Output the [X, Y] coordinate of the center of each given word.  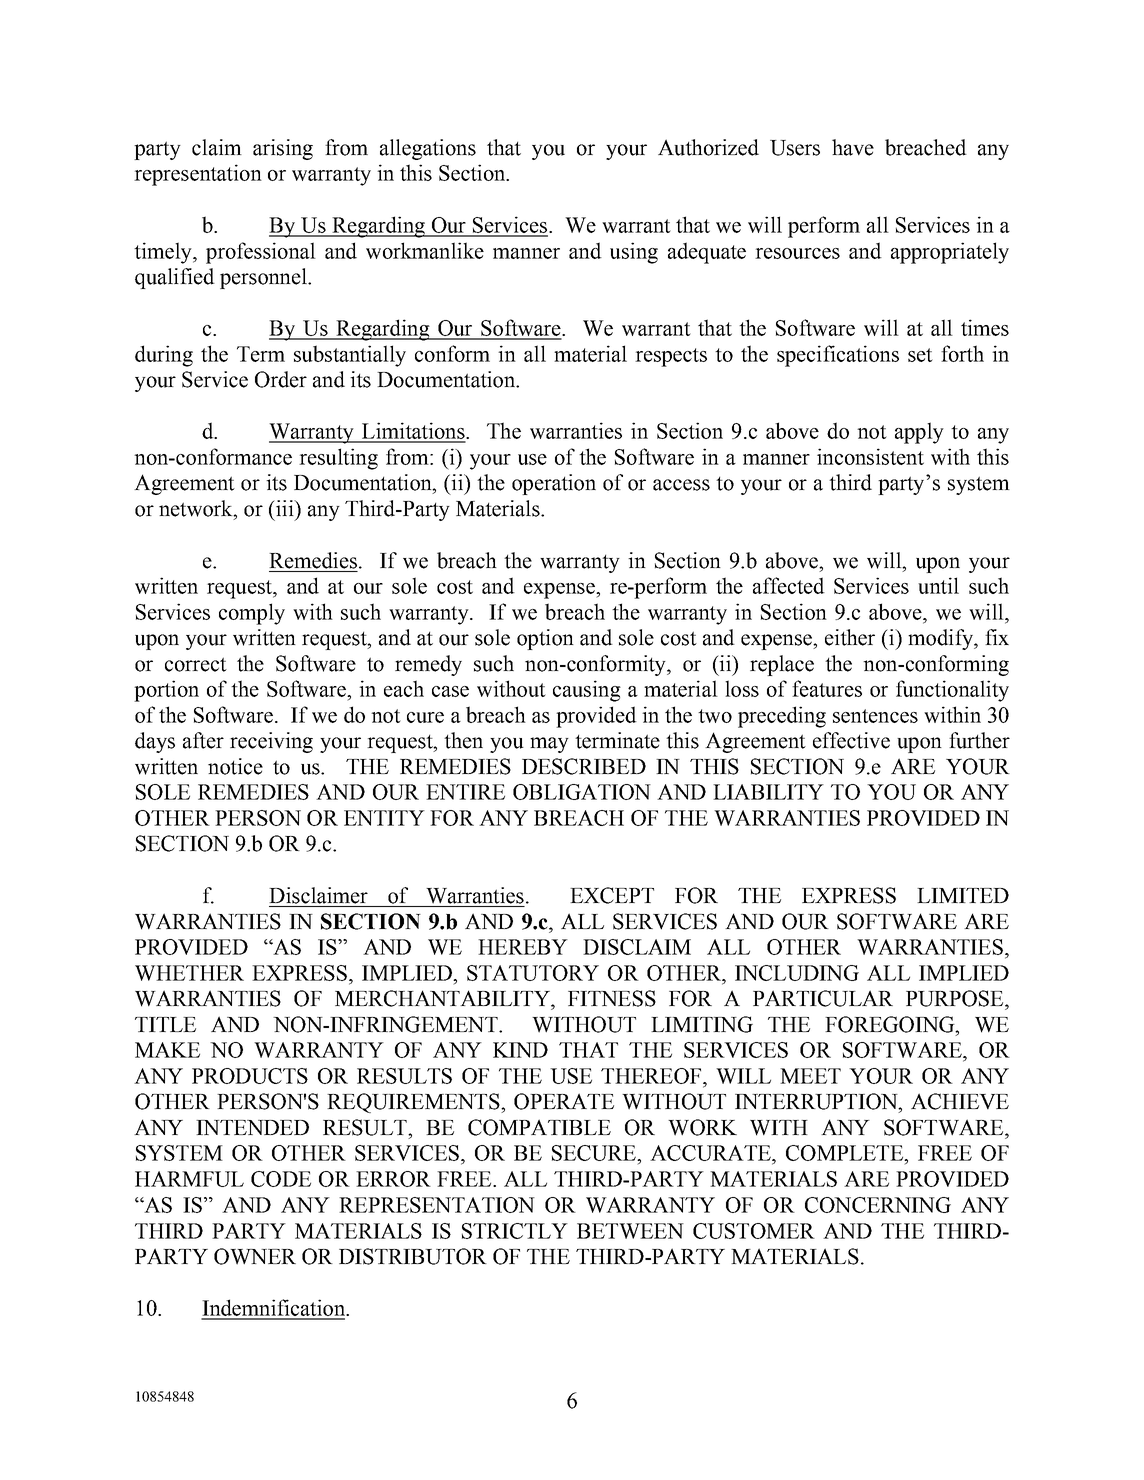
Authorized [708, 147]
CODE [281, 1179]
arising [283, 149]
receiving [271, 742]
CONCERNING [878, 1205]
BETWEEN [630, 1231]
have [853, 147]
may [549, 745]
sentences [875, 716]
